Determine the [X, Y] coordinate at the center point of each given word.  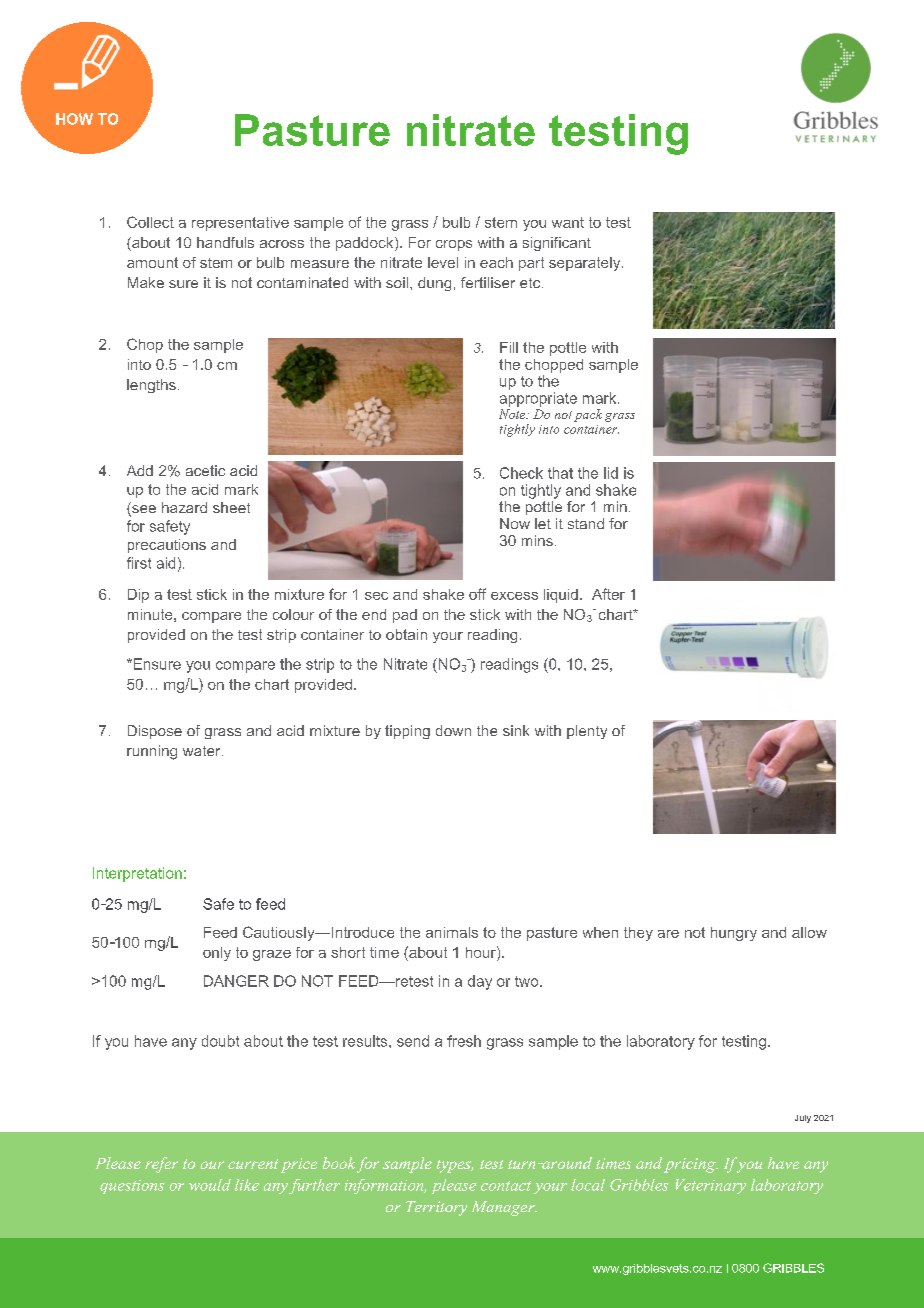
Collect [150, 222]
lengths [151, 386]
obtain [406, 634]
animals [452, 932]
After [608, 594]
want [568, 222]
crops [454, 245]
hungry [734, 934]
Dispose [155, 732]
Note [513, 414]
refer [161, 1165]
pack [588, 415]
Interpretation [137, 874]
